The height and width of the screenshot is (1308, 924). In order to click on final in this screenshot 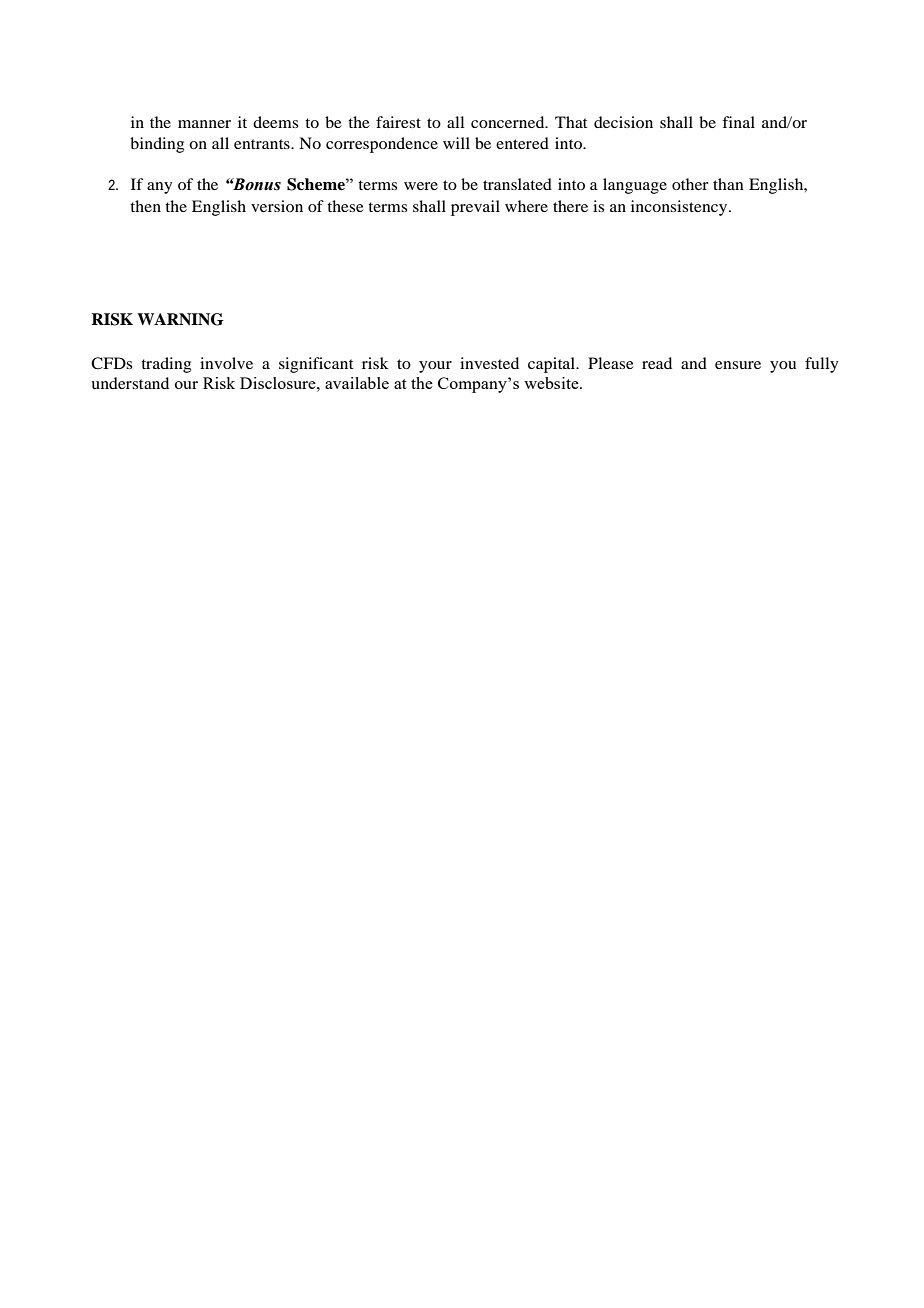, I will do `click(738, 122)`.
